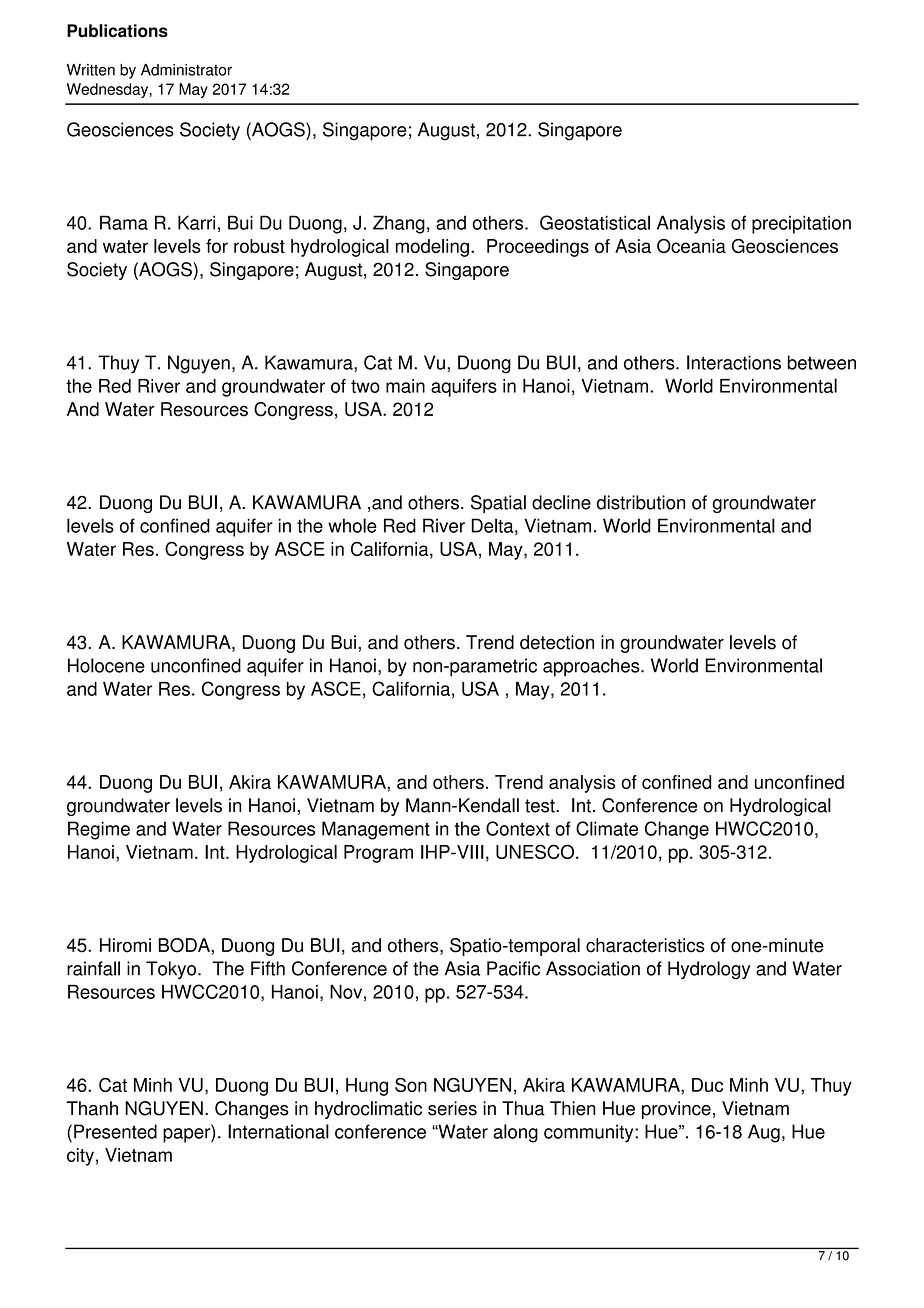 The width and height of the page is (924, 1308). I want to click on Administrator, so click(186, 70).
